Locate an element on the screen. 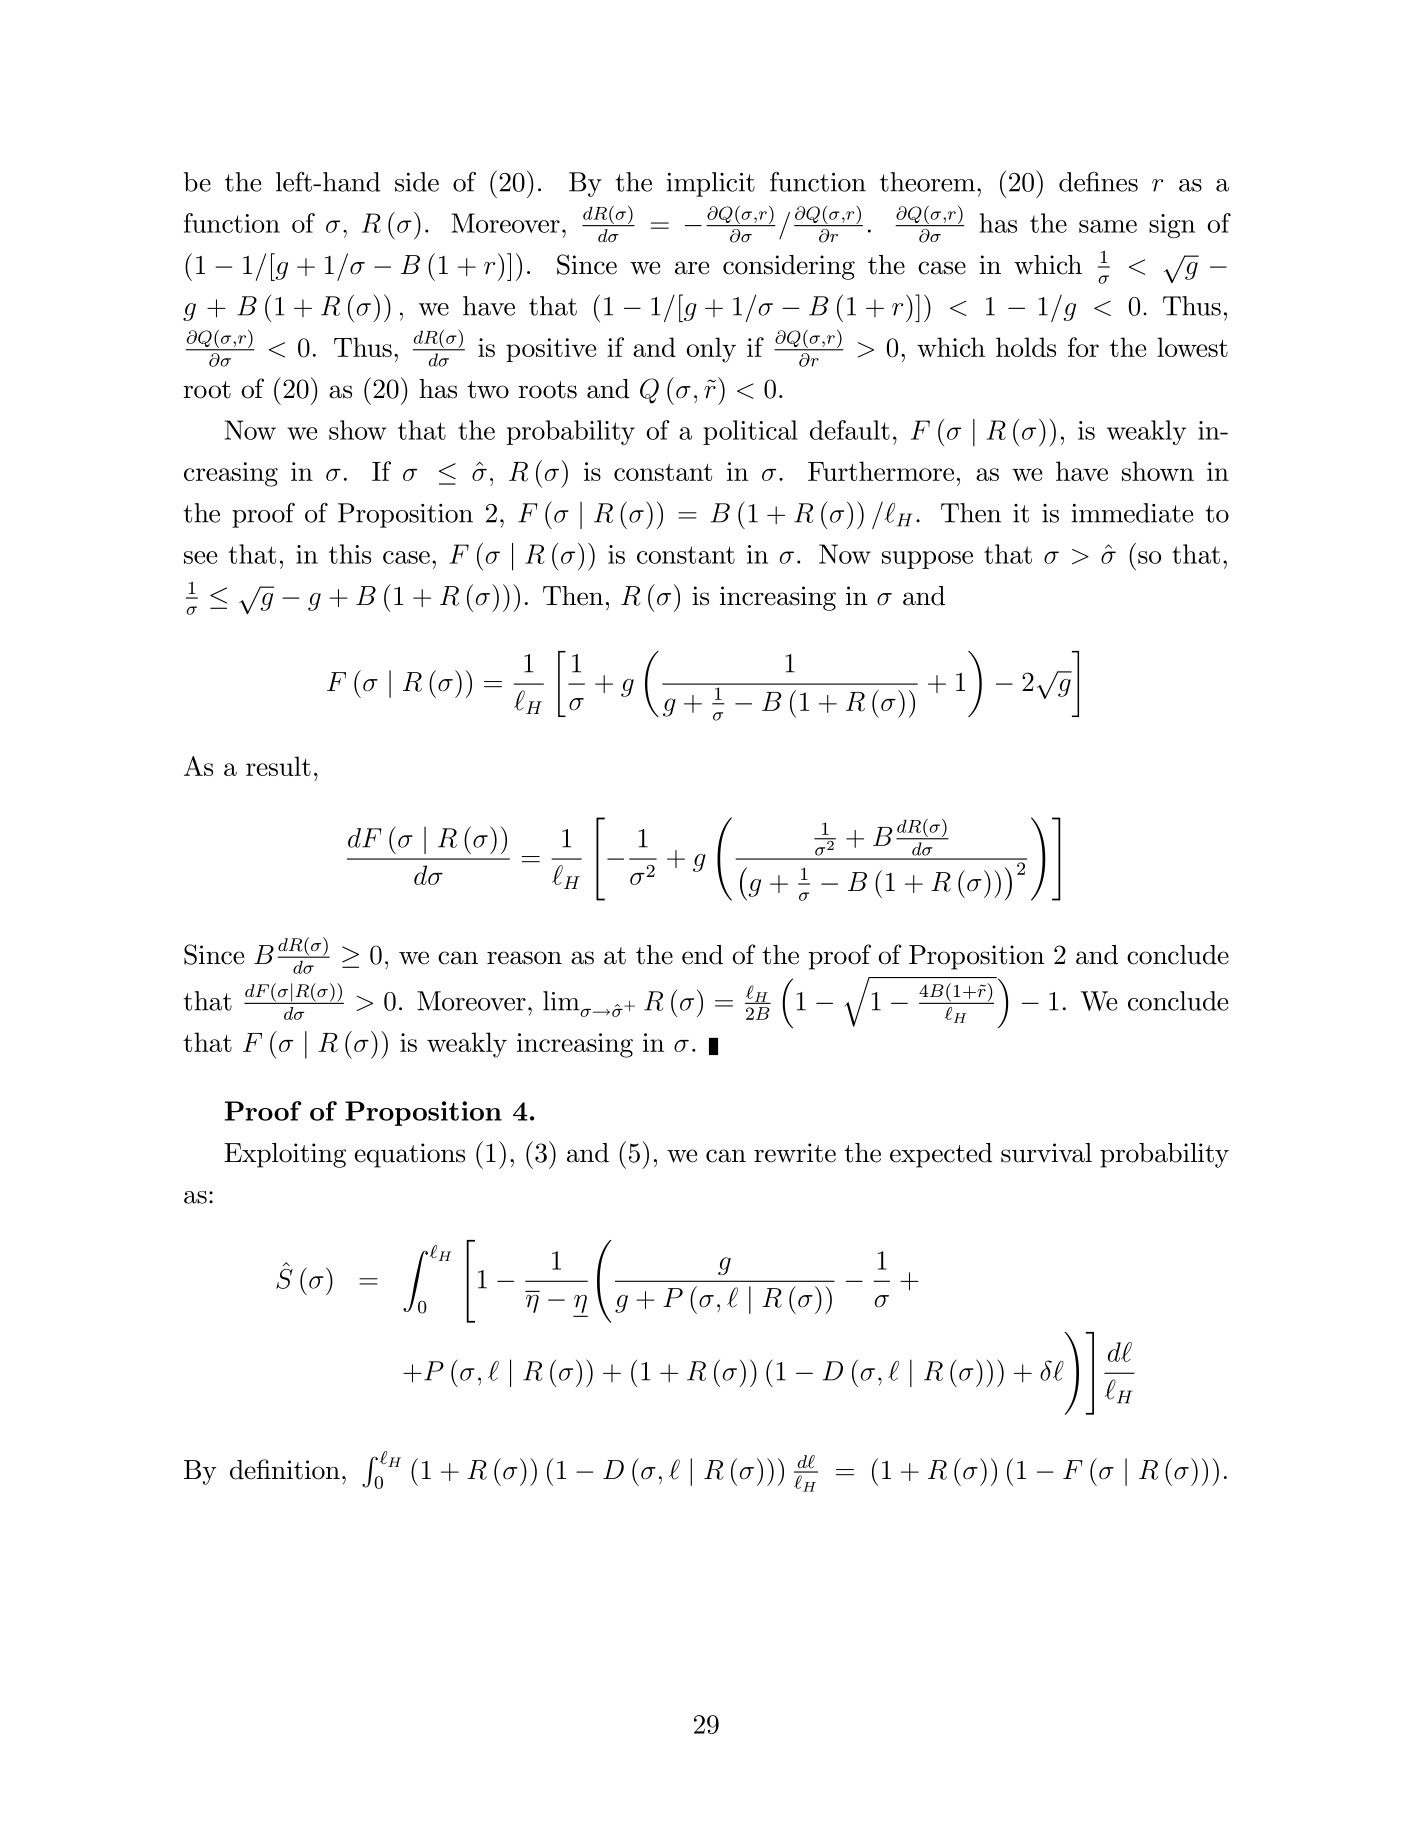 The width and height of the screenshot is (1412, 1828). survival is located at coordinates (1046, 1153).
